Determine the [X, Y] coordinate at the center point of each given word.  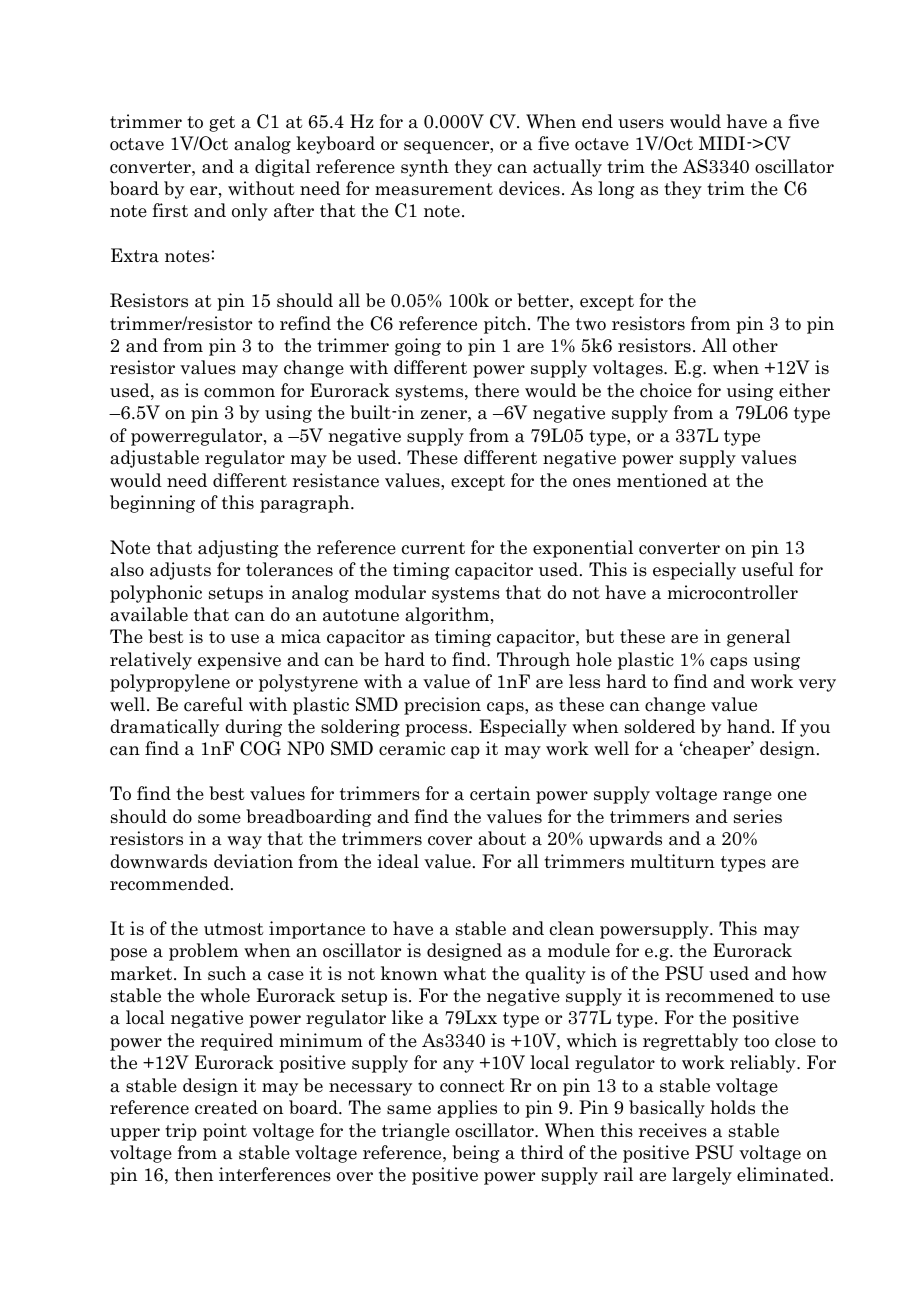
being [475, 1154]
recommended [171, 883]
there [497, 390]
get [222, 124]
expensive [239, 661]
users [641, 124]
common [239, 393]
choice [666, 390]
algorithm [447, 616]
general [758, 638]
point [225, 1132]
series [758, 816]
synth [425, 168]
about [502, 838]
